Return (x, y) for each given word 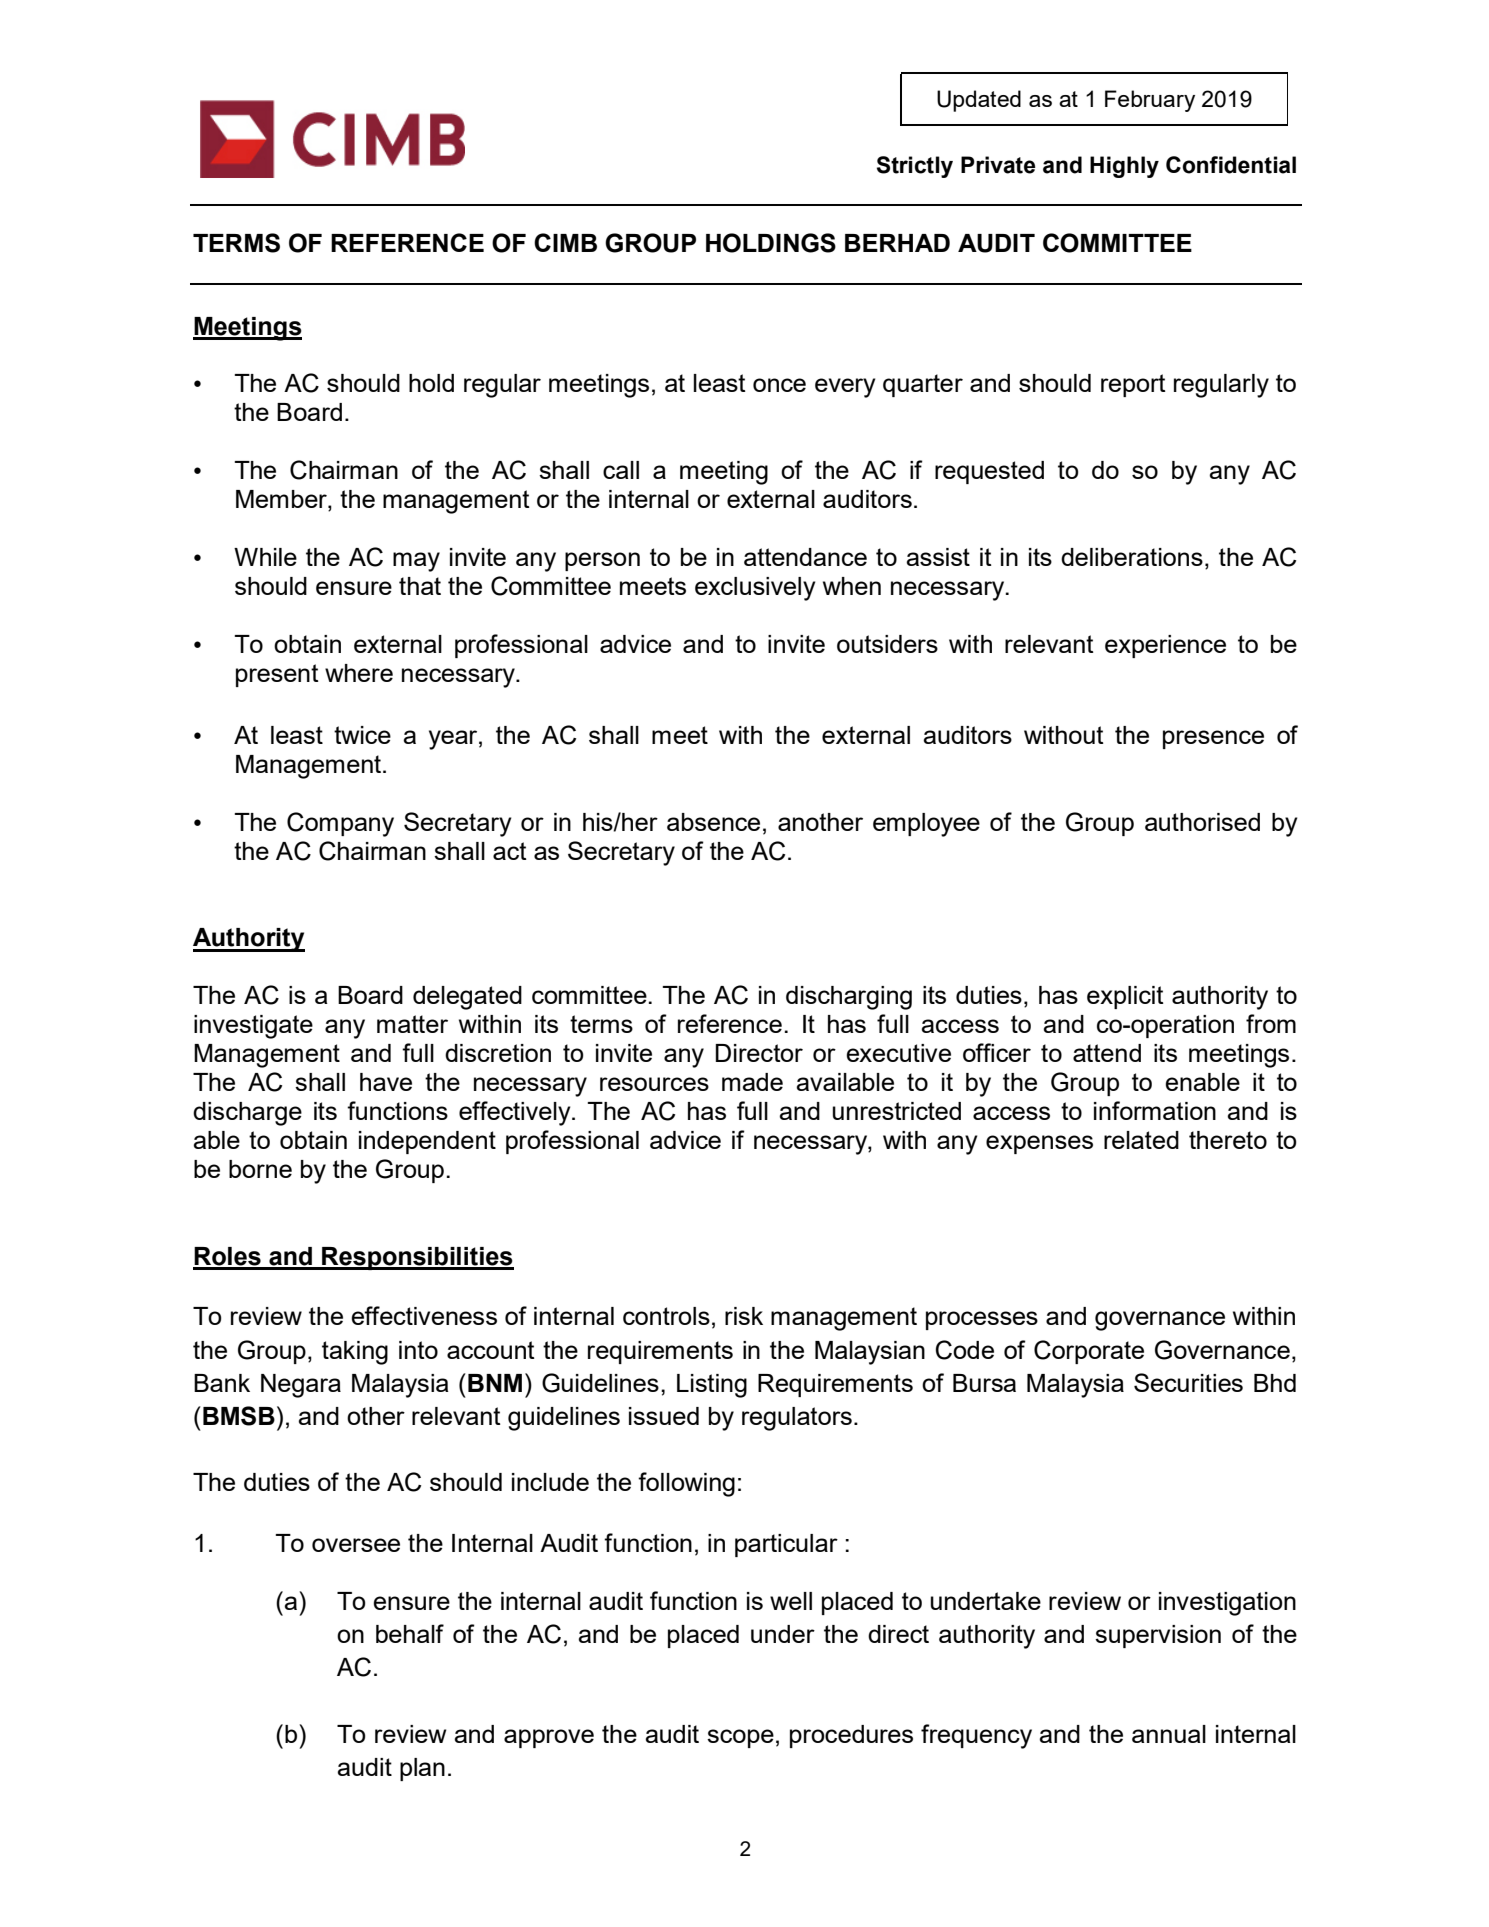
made (752, 1082)
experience (1165, 646)
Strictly (915, 167)
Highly (1124, 167)
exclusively (755, 589)
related (1141, 1140)
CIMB (565, 242)
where (359, 673)
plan (422, 1769)
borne (260, 1169)
